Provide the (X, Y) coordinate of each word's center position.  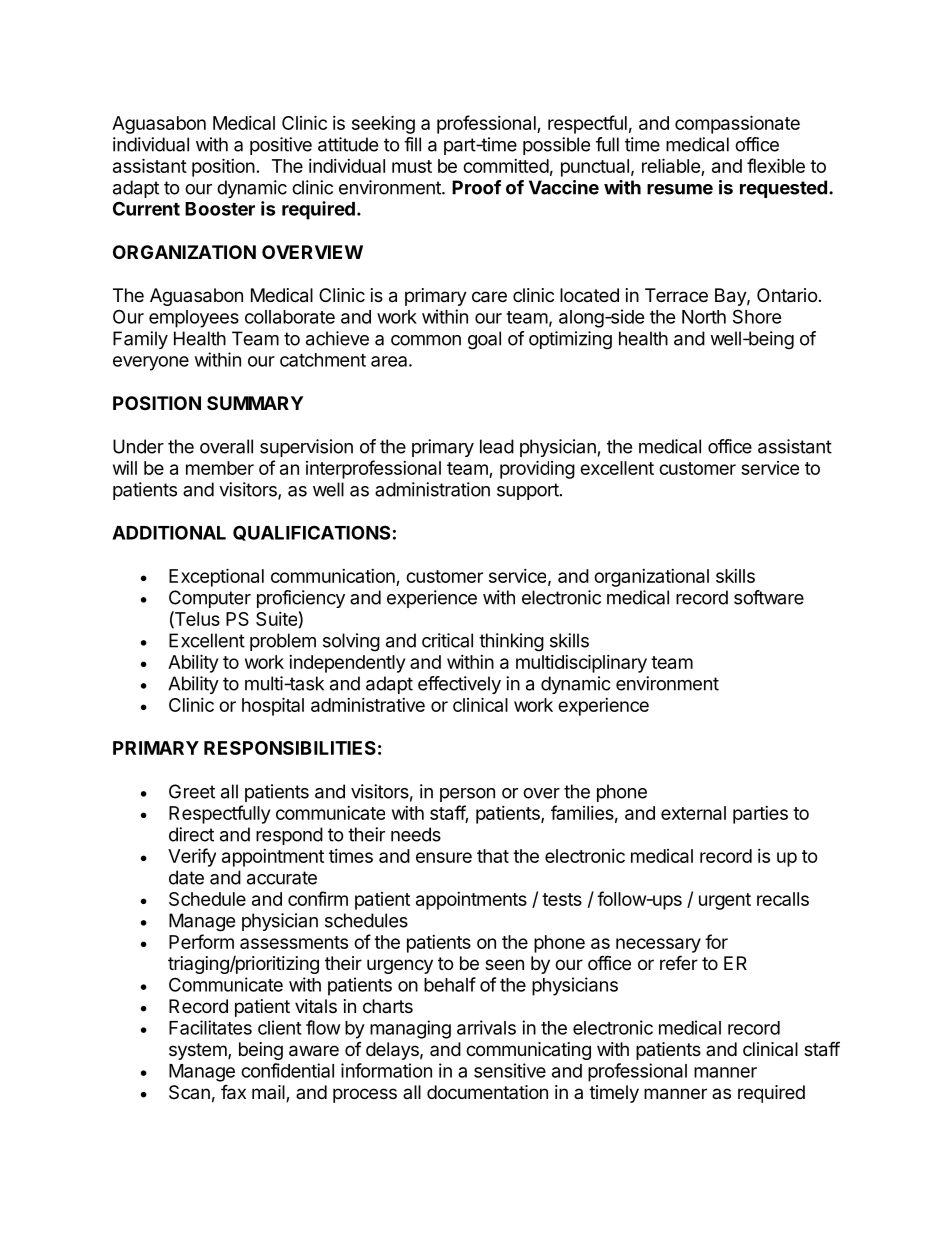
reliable (671, 165)
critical (447, 640)
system (199, 1051)
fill (412, 144)
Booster (220, 209)
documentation (487, 1092)
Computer (210, 599)
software (769, 597)
